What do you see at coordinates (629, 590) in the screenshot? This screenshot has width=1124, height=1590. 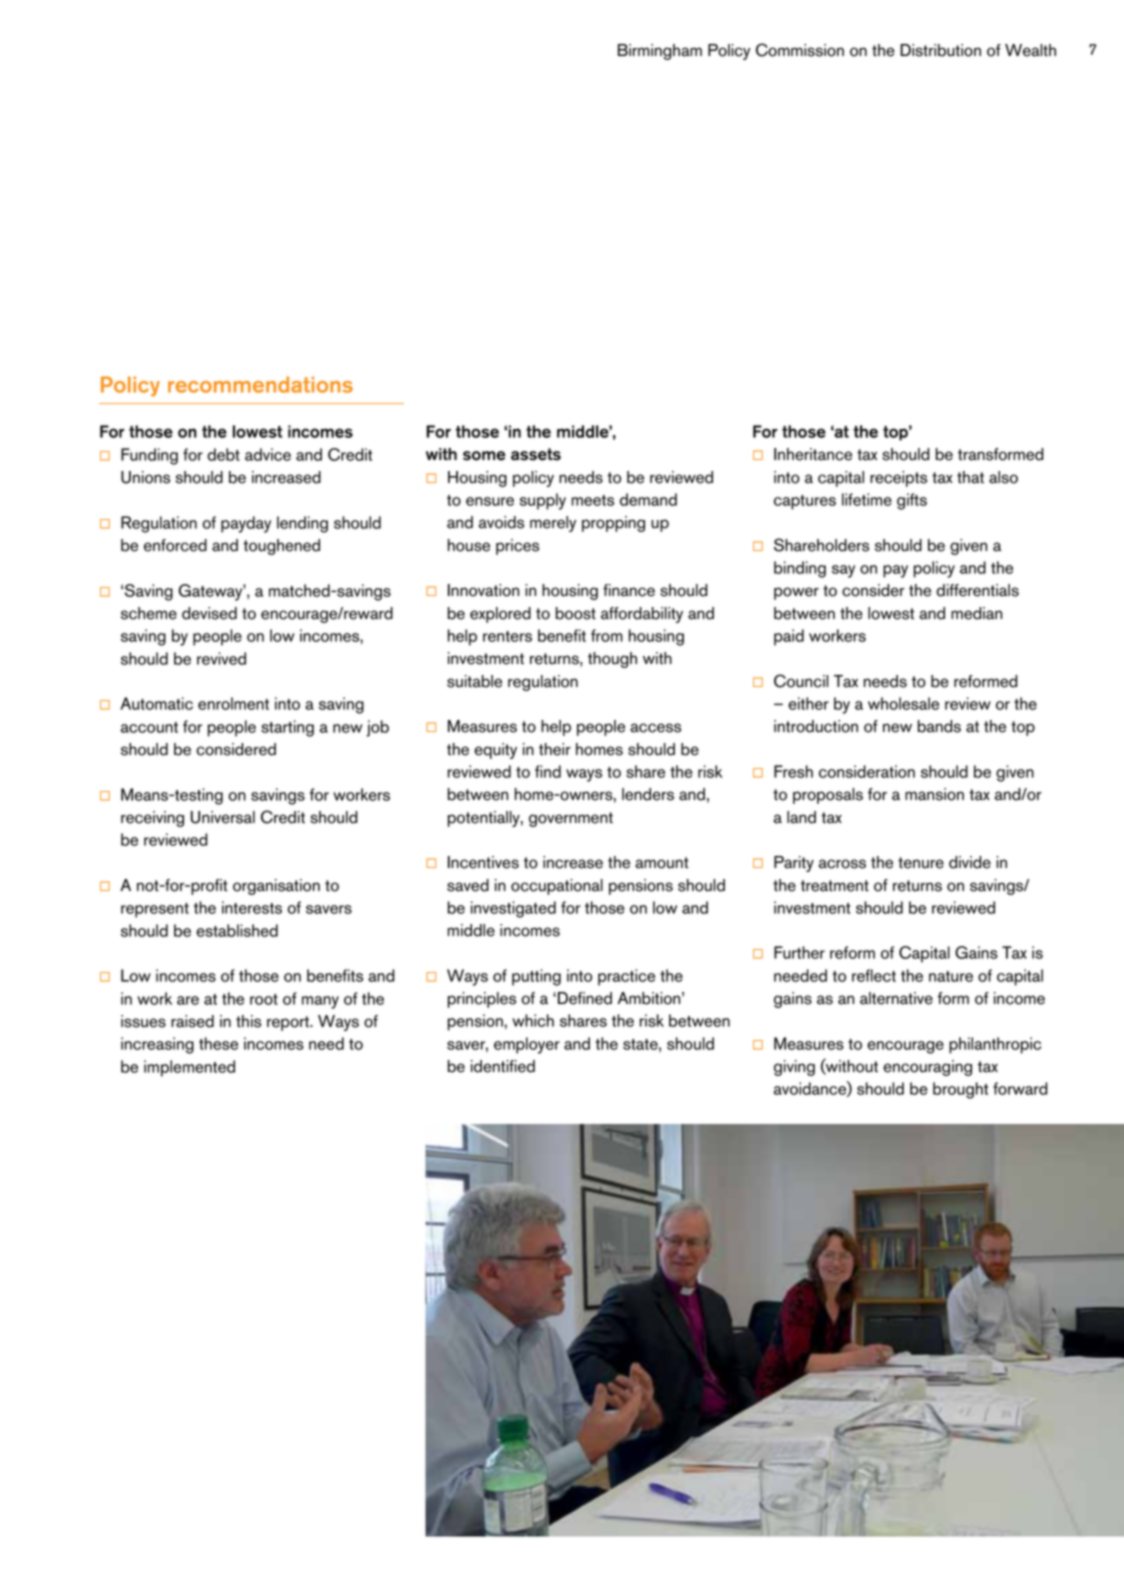 I see `finance` at bounding box center [629, 590].
